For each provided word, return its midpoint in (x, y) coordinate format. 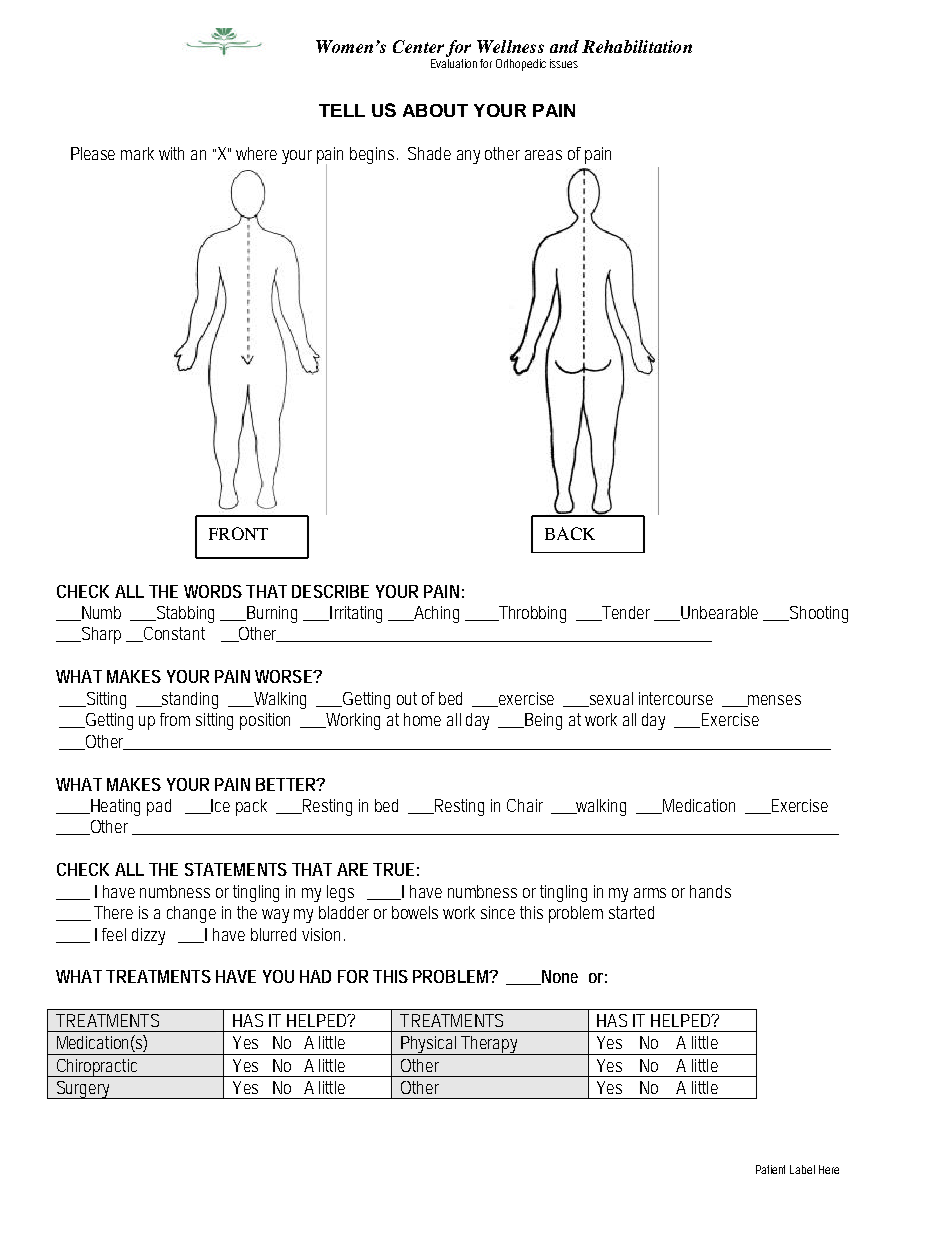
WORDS (213, 591)
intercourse (676, 698)
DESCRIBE (330, 591)
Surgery (84, 1090)
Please (93, 153)
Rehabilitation (637, 46)
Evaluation (456, 63)
